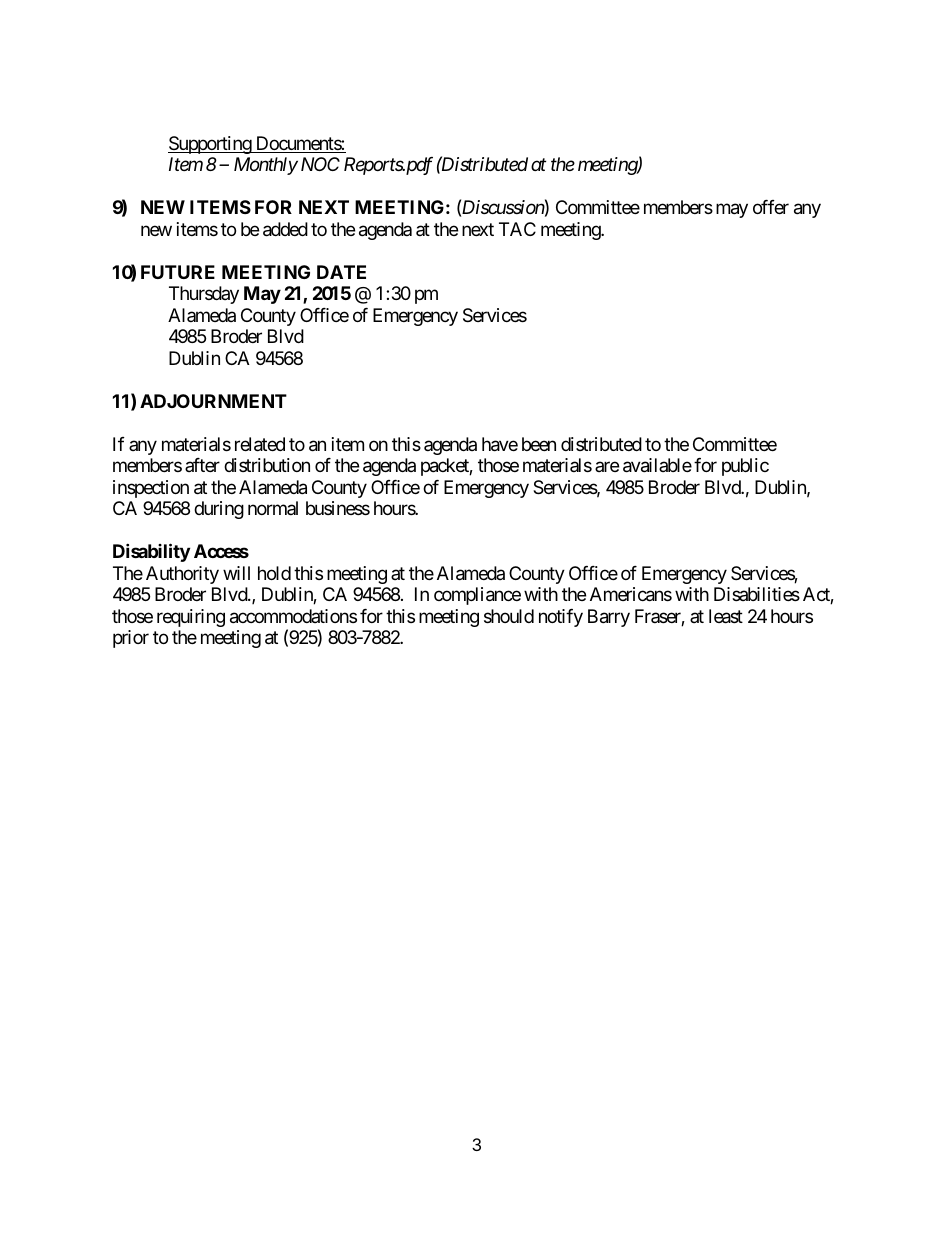 The height and width of the page is (1233, 952). I want to click on ADJOURNMENT, so click(213, 401).
